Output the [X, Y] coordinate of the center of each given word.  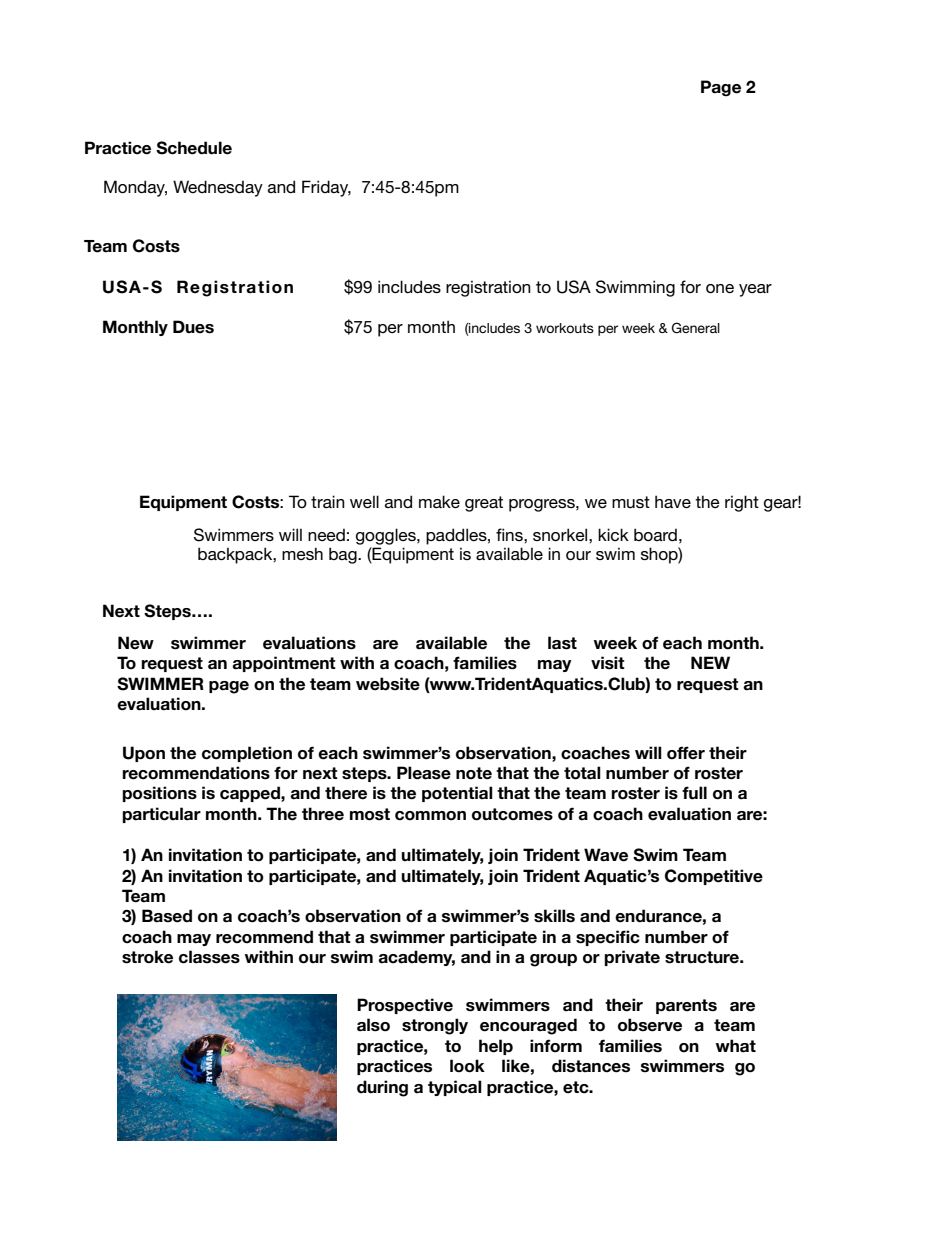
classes [209, 957]
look [467, 1066]
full [694, 793]
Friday [326, 188]
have [673, 501]
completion [247, 754]
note [474, 773]
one [720, 288]
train [328, 501]
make [439, 501]
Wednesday [218, 188]
